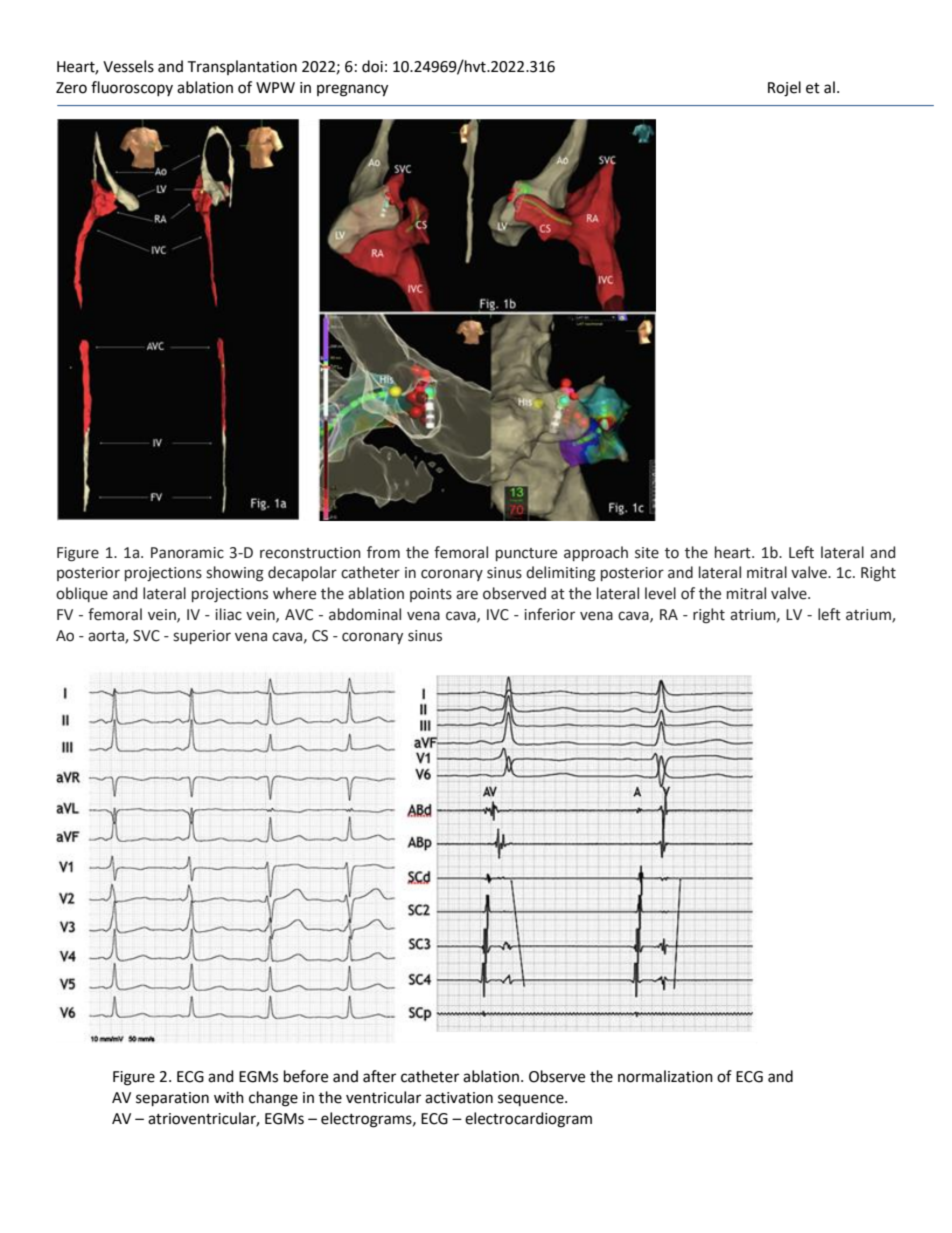 The image size is (952, 1233). What do you see at coordinates (532, 1100) in the page?
I see `sequence` at bounding box center [532, 1100].
